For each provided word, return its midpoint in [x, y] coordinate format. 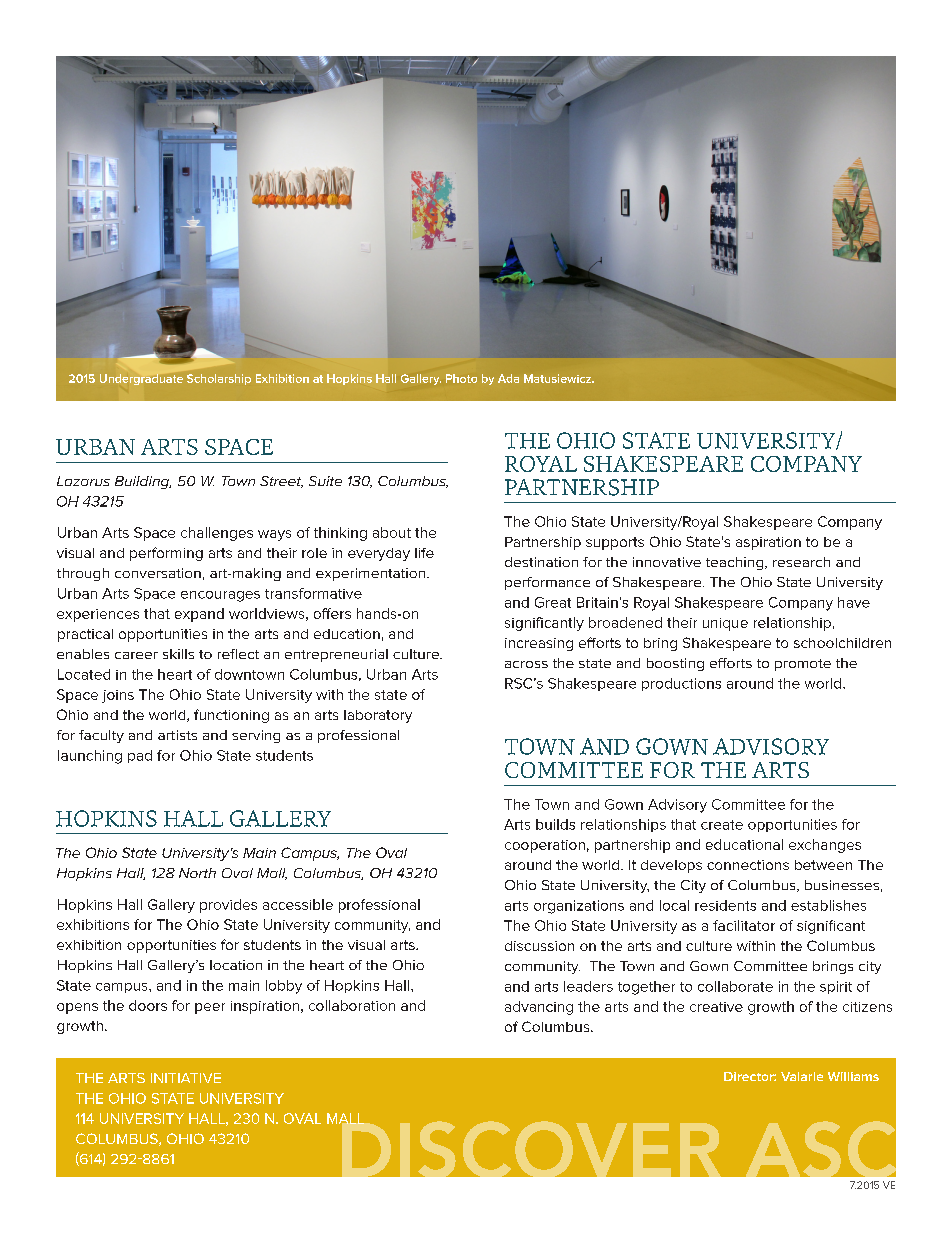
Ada [508, 378]
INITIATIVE [186, 1078]
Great [553, 602]
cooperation [545, 846]
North [197, 873]
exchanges [825, 846]
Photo [461, 378]
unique [725, 624]
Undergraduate [141, 379]
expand [199, 615]
